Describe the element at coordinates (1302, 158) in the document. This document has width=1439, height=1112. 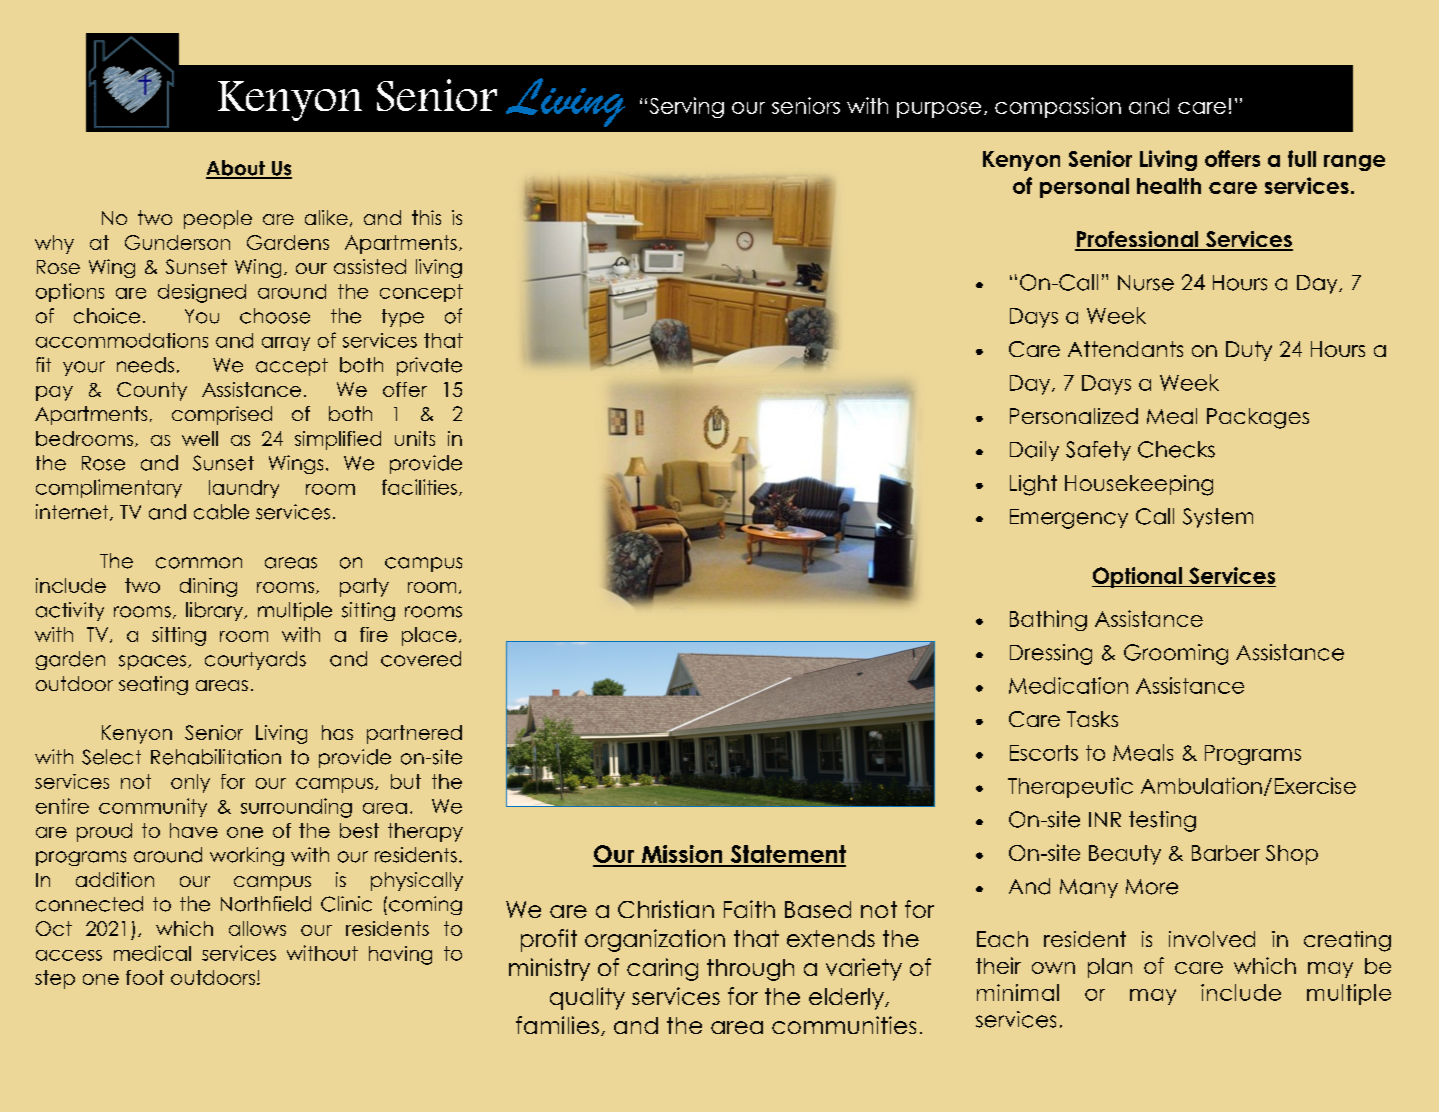
I see `full` at that location.
